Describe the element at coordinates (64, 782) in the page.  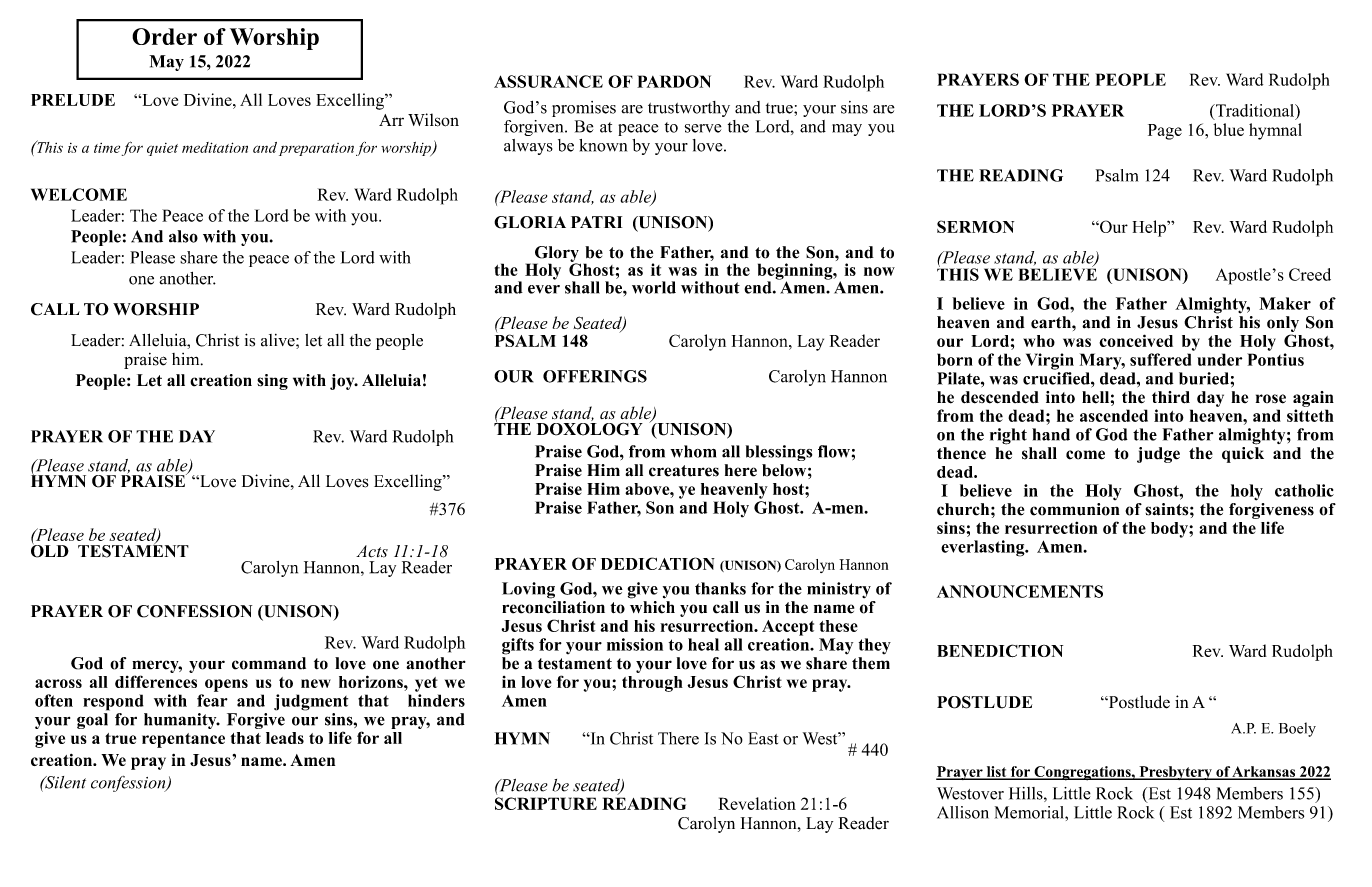
I see `Silent` at that location.
